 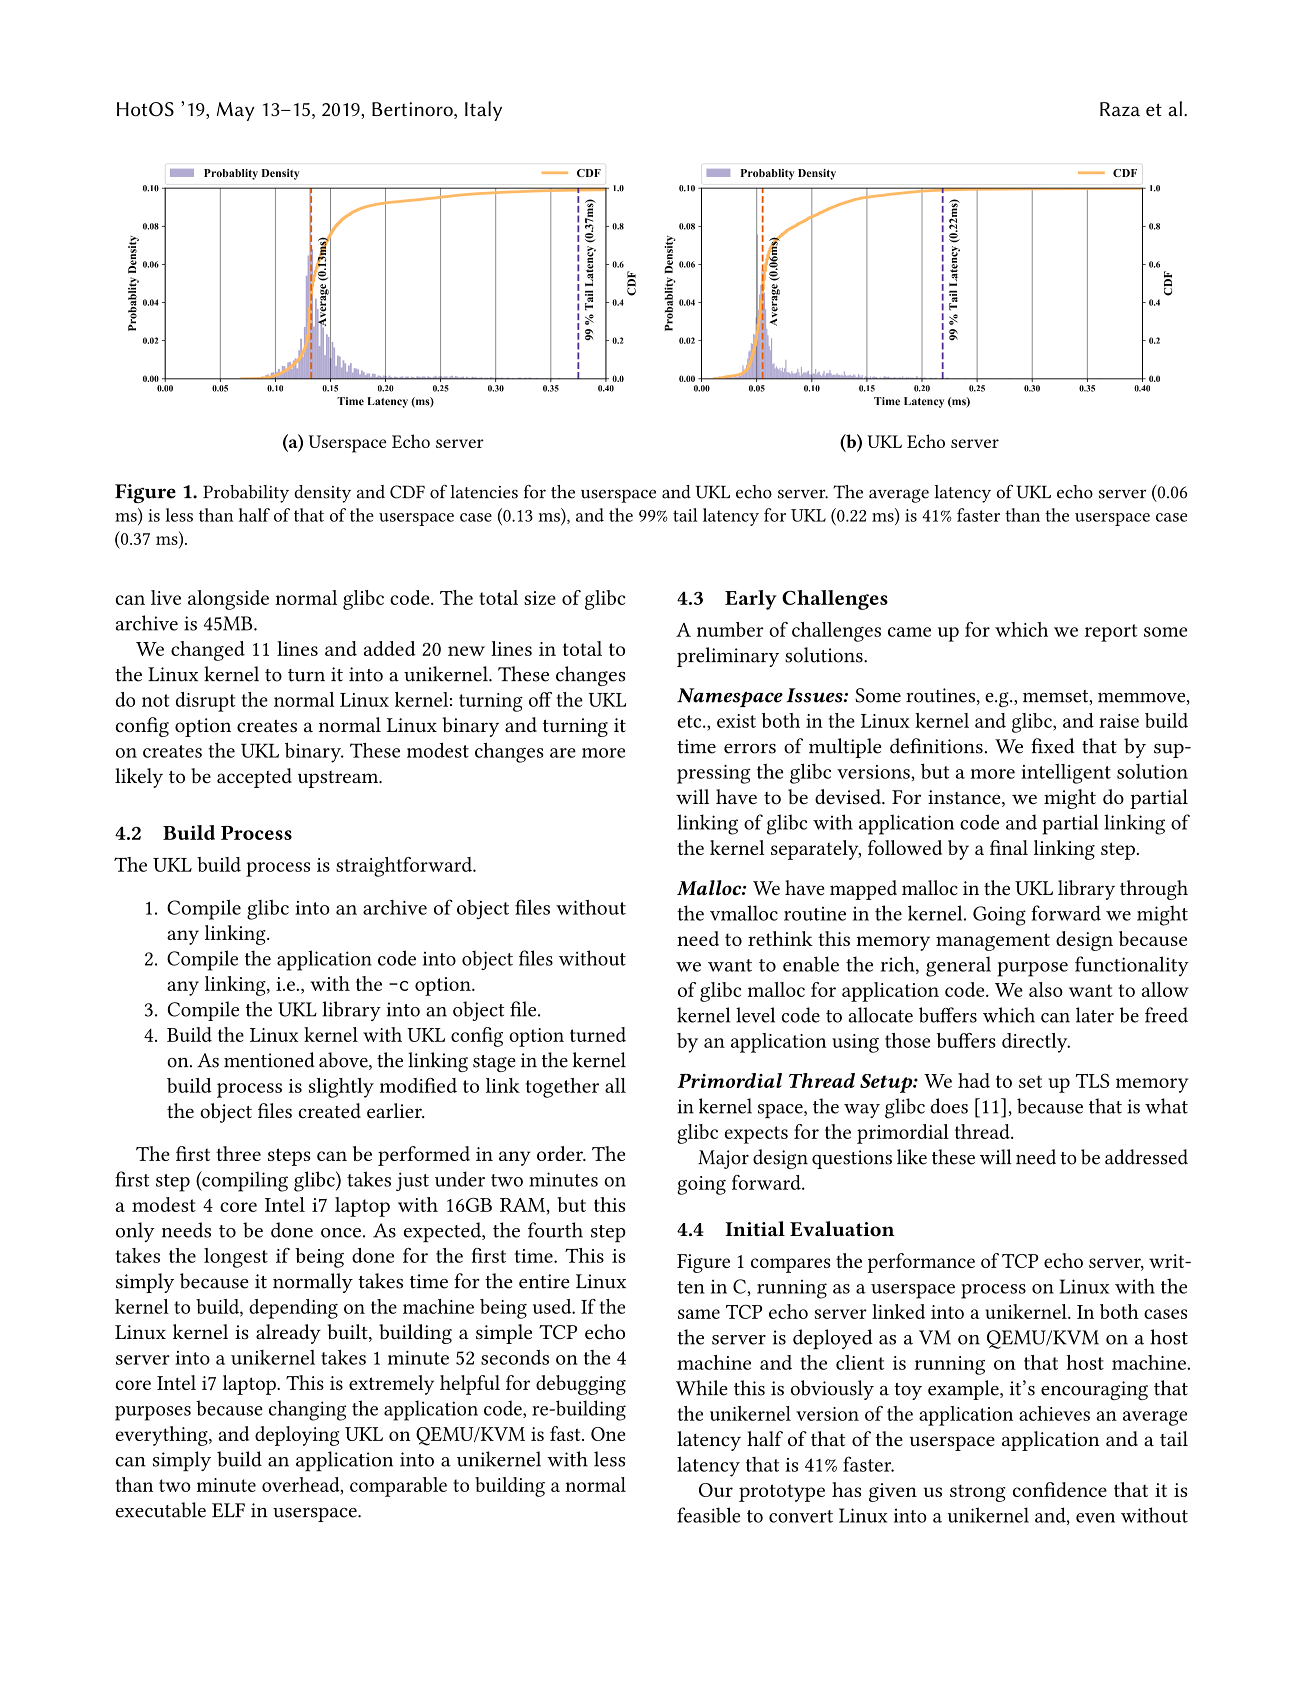 What do you see at coordinates (1120, 109) in the screenshot?
I see `Raza` at bounding box center [1120, 109].
